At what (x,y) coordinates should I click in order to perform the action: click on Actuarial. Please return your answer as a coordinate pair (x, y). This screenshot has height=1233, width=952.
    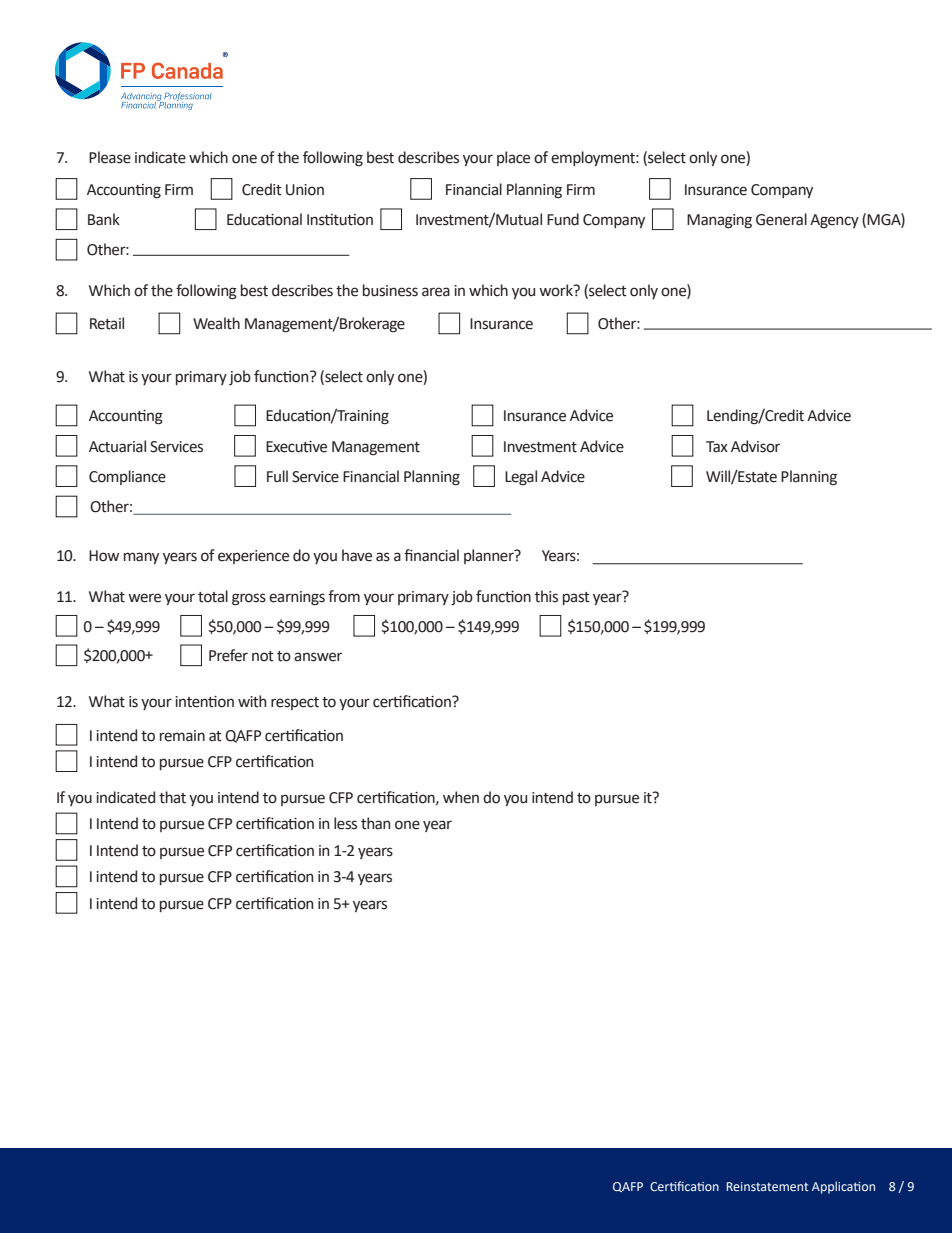
    Looking at the image, I should click on (117, 446).
